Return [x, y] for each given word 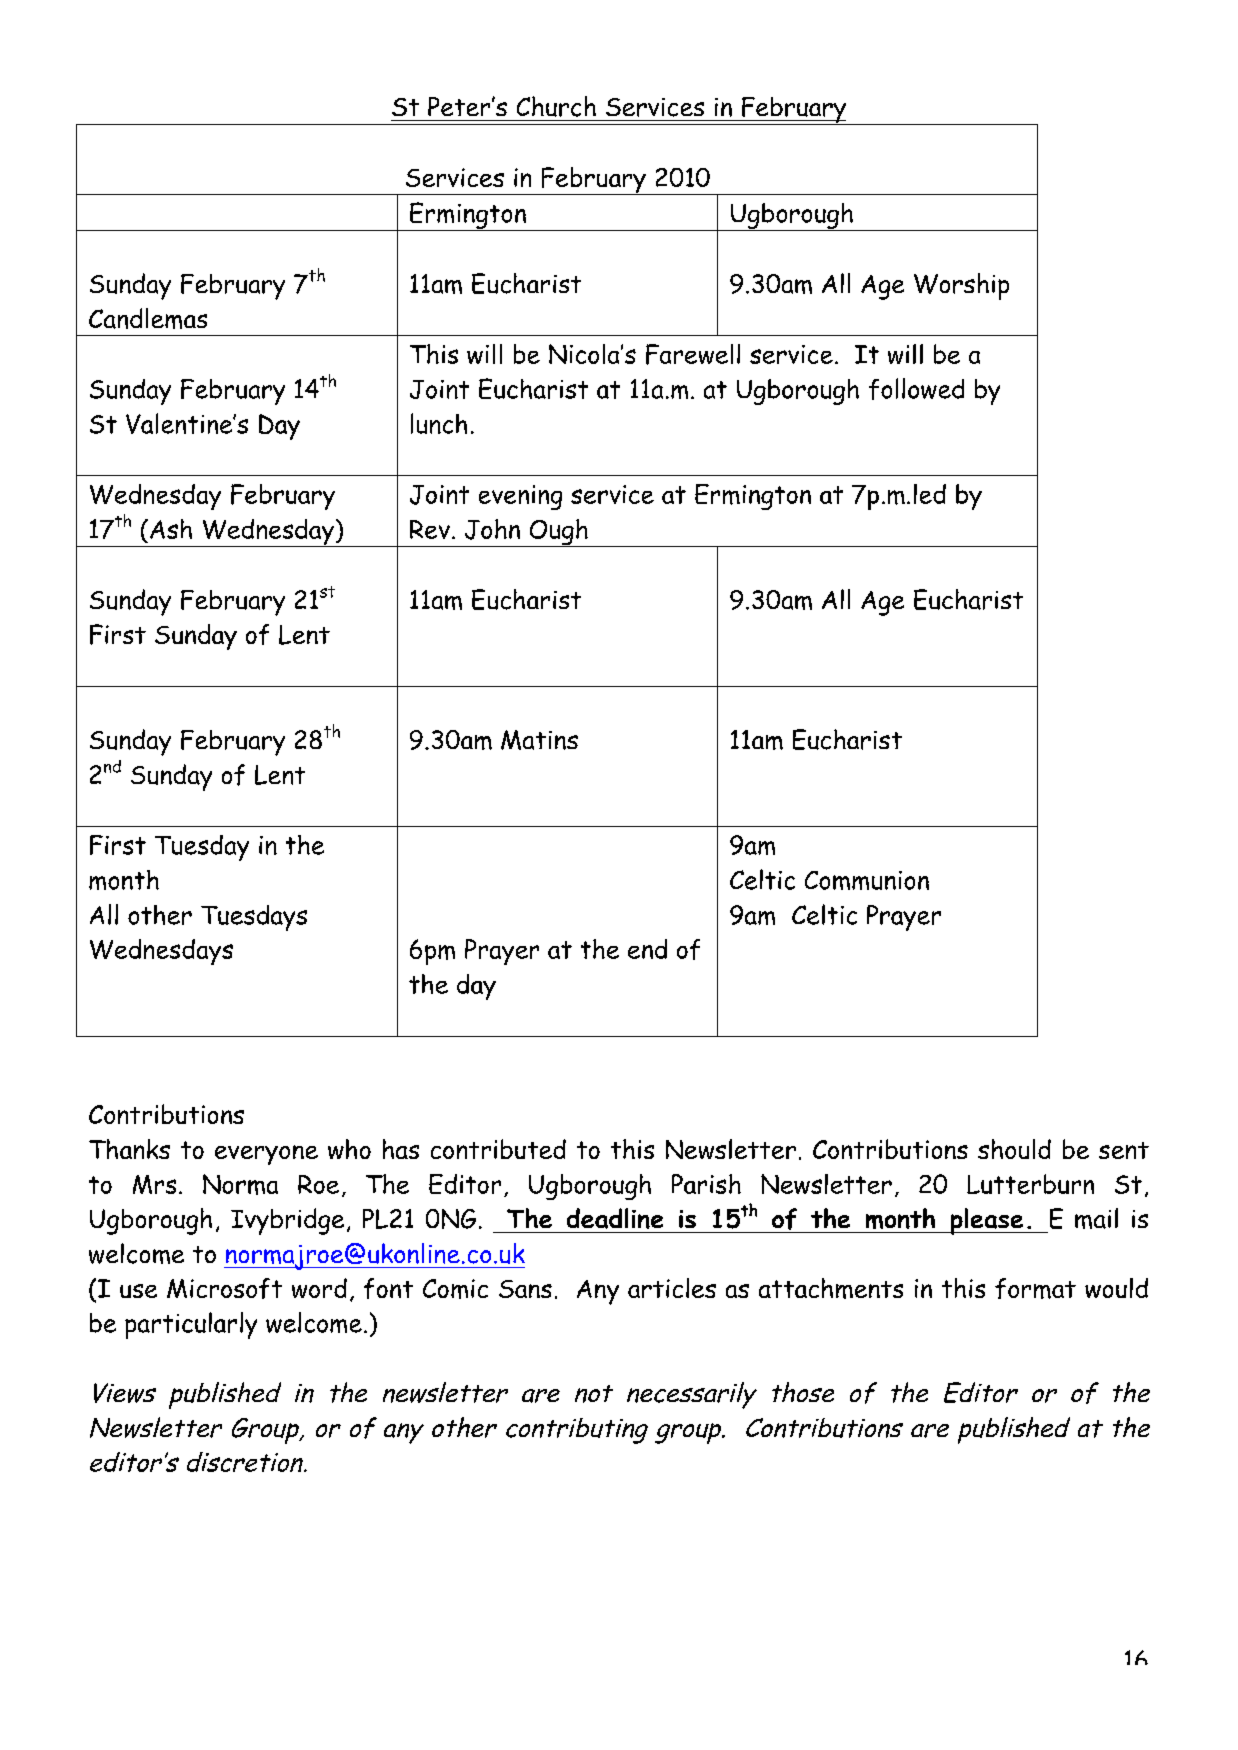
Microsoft [224, 1288]
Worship [961, 286]
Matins [539, 740]
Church [556, 106]
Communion [867, 880]
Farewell [693, 354]
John [492, 529]
